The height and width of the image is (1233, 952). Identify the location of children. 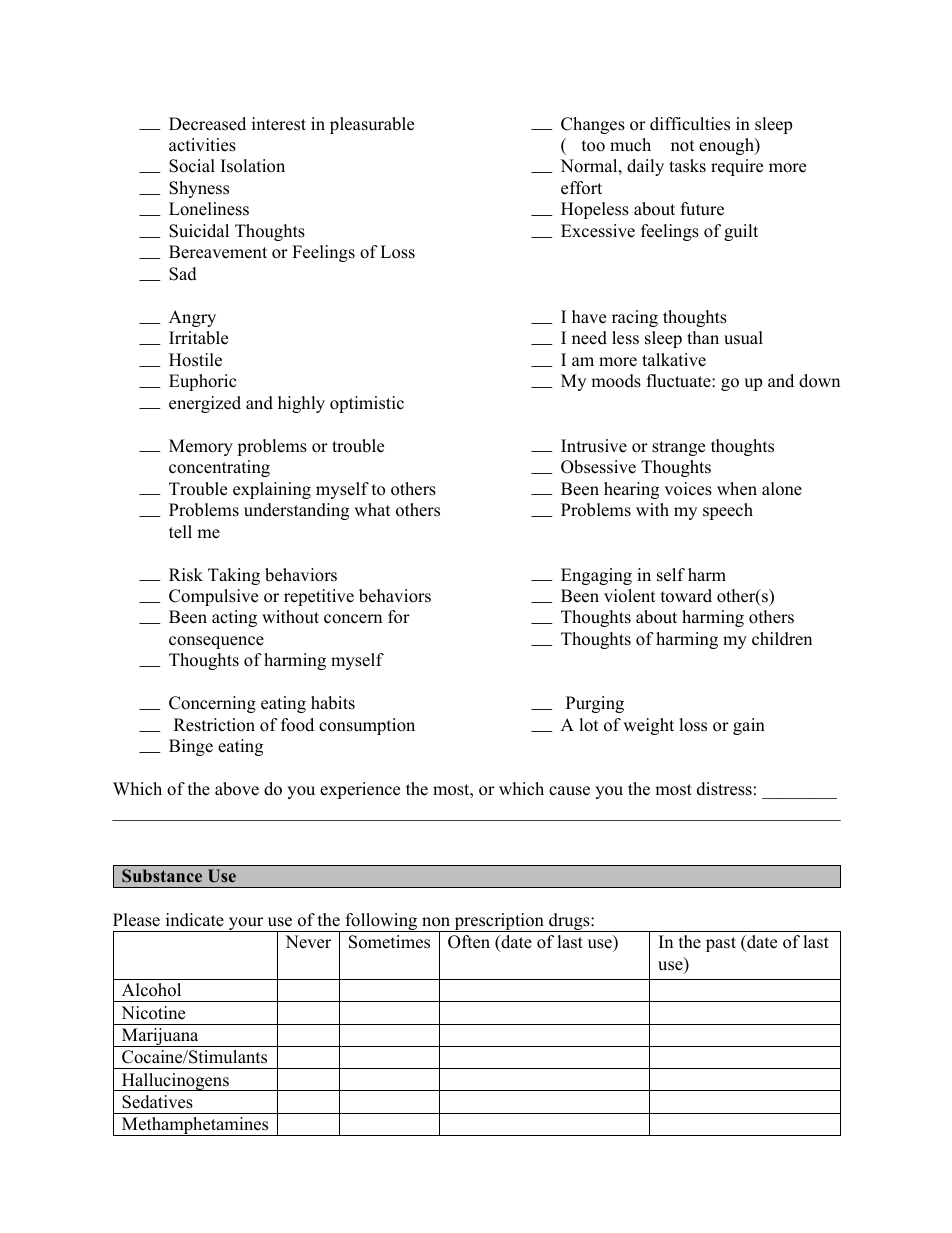
(782, 639).
